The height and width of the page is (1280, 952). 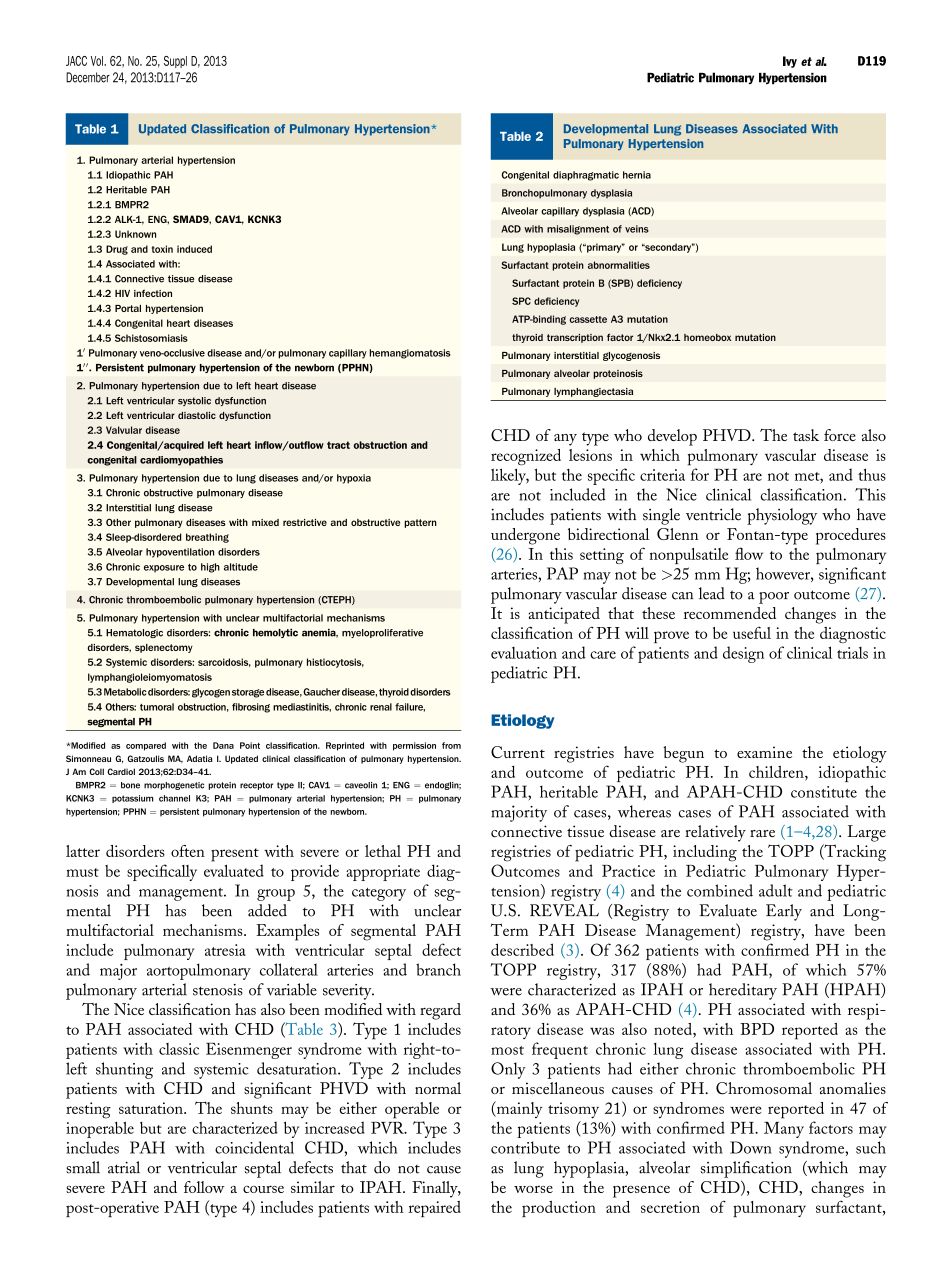 What do you see at coordinates (586, 176) in the page?
I see `diaphragmatic` at bounding box center [586, 176].
